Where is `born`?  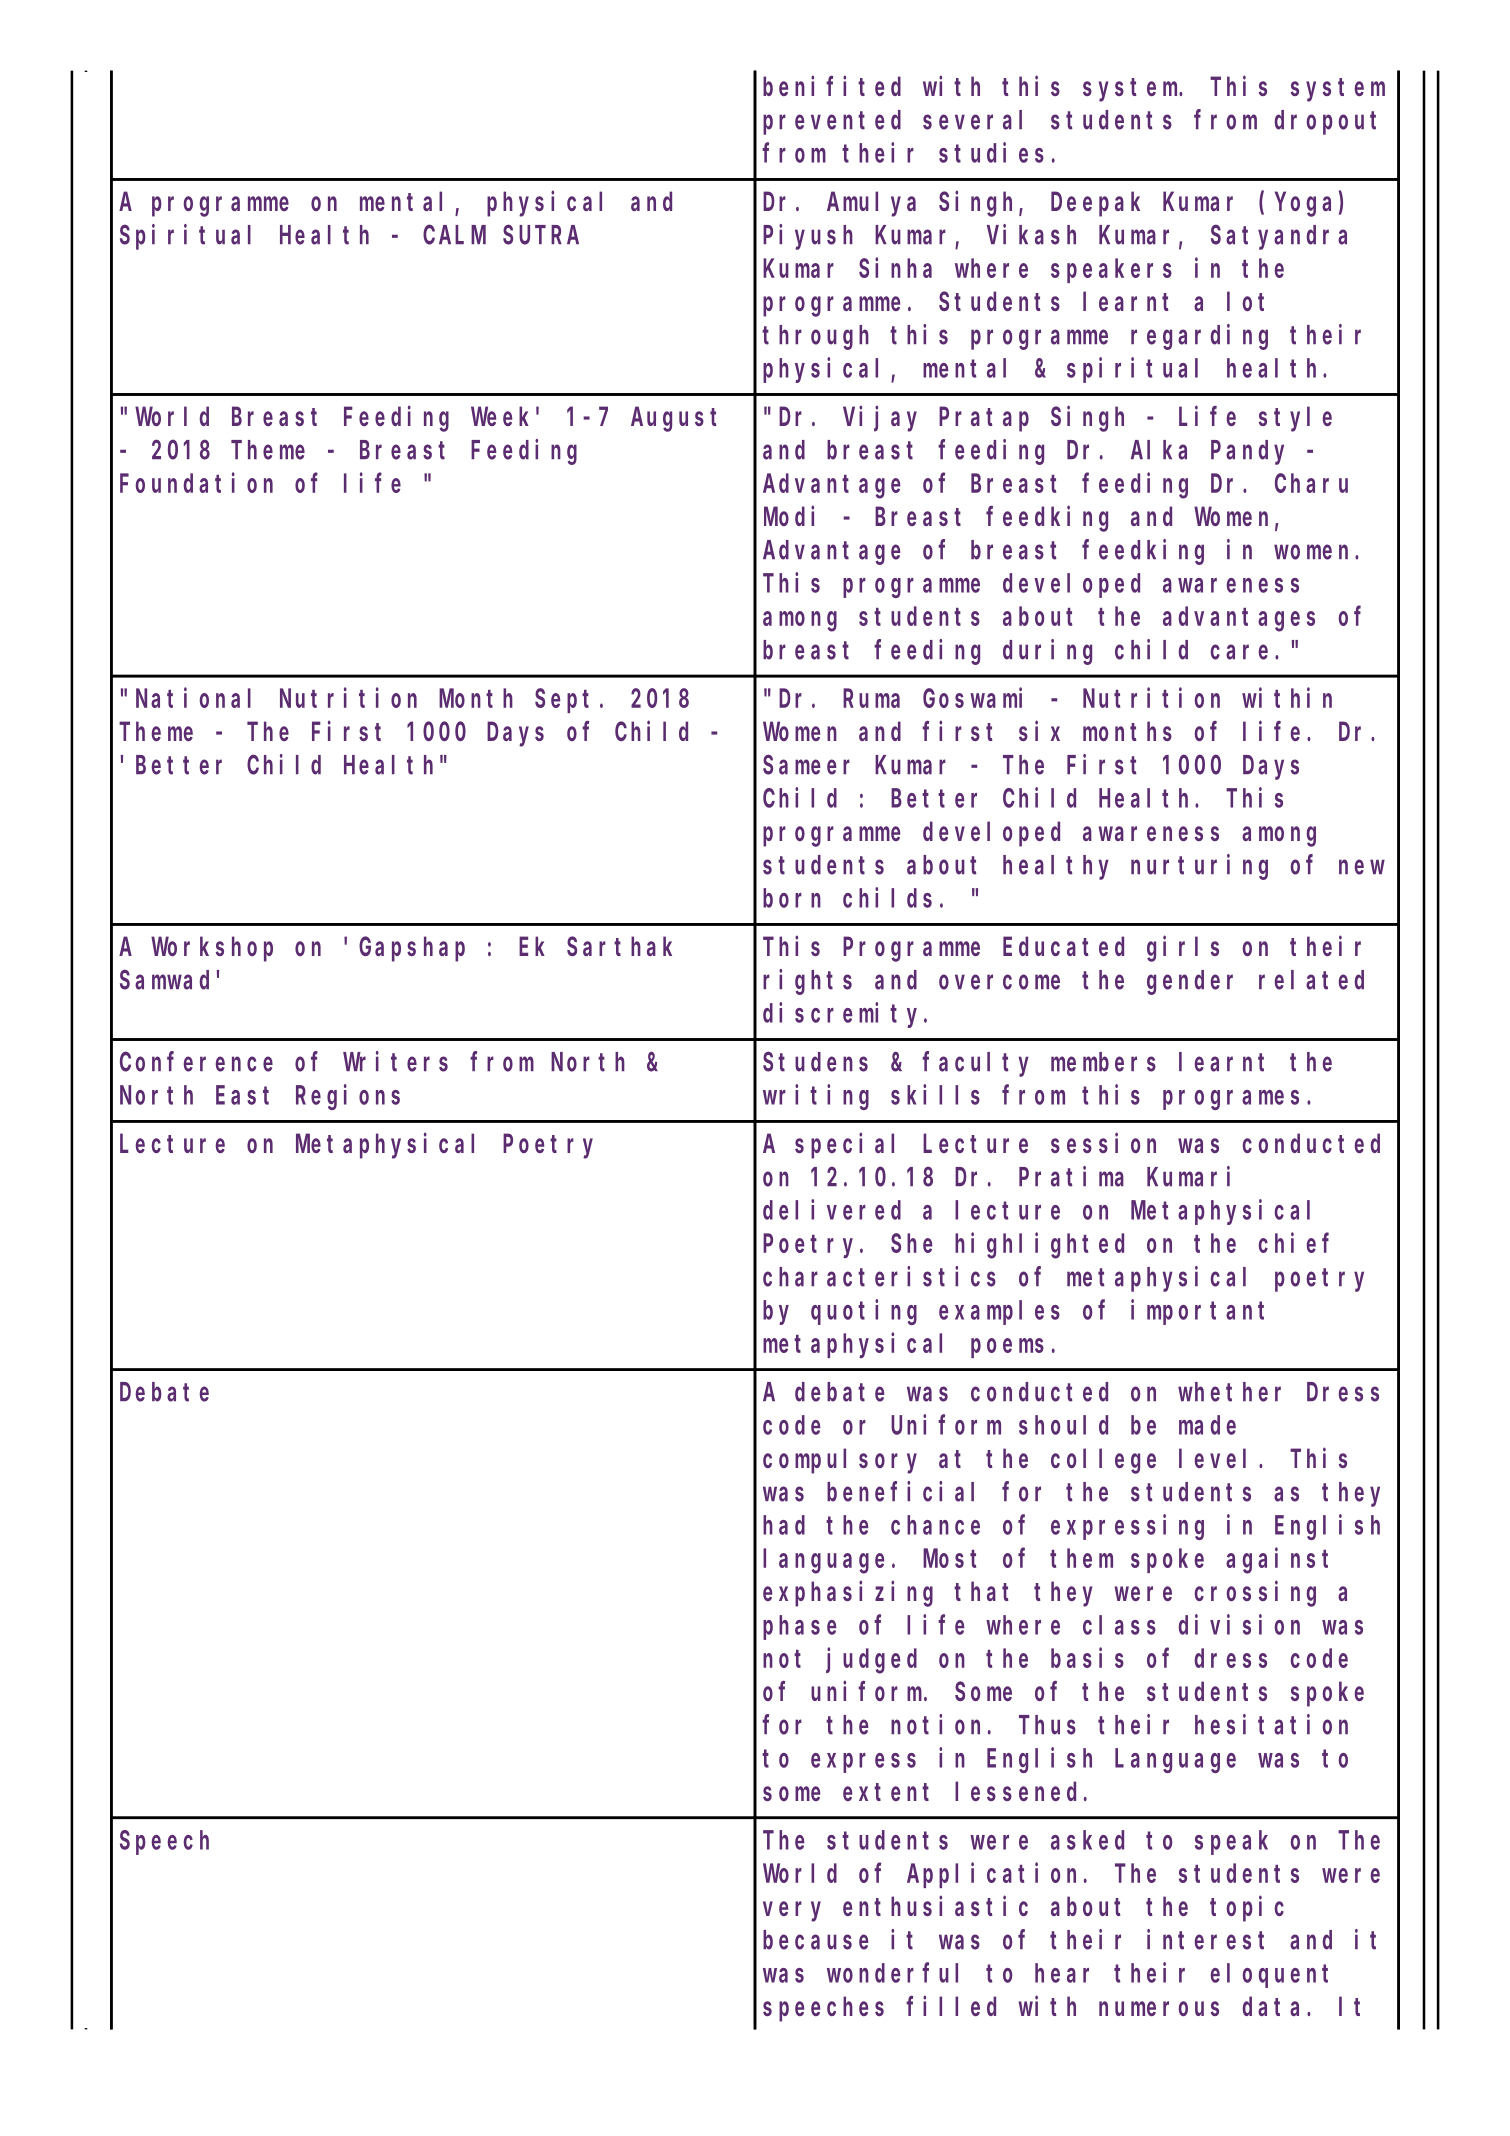
born is located at coordinates (792, 898).
